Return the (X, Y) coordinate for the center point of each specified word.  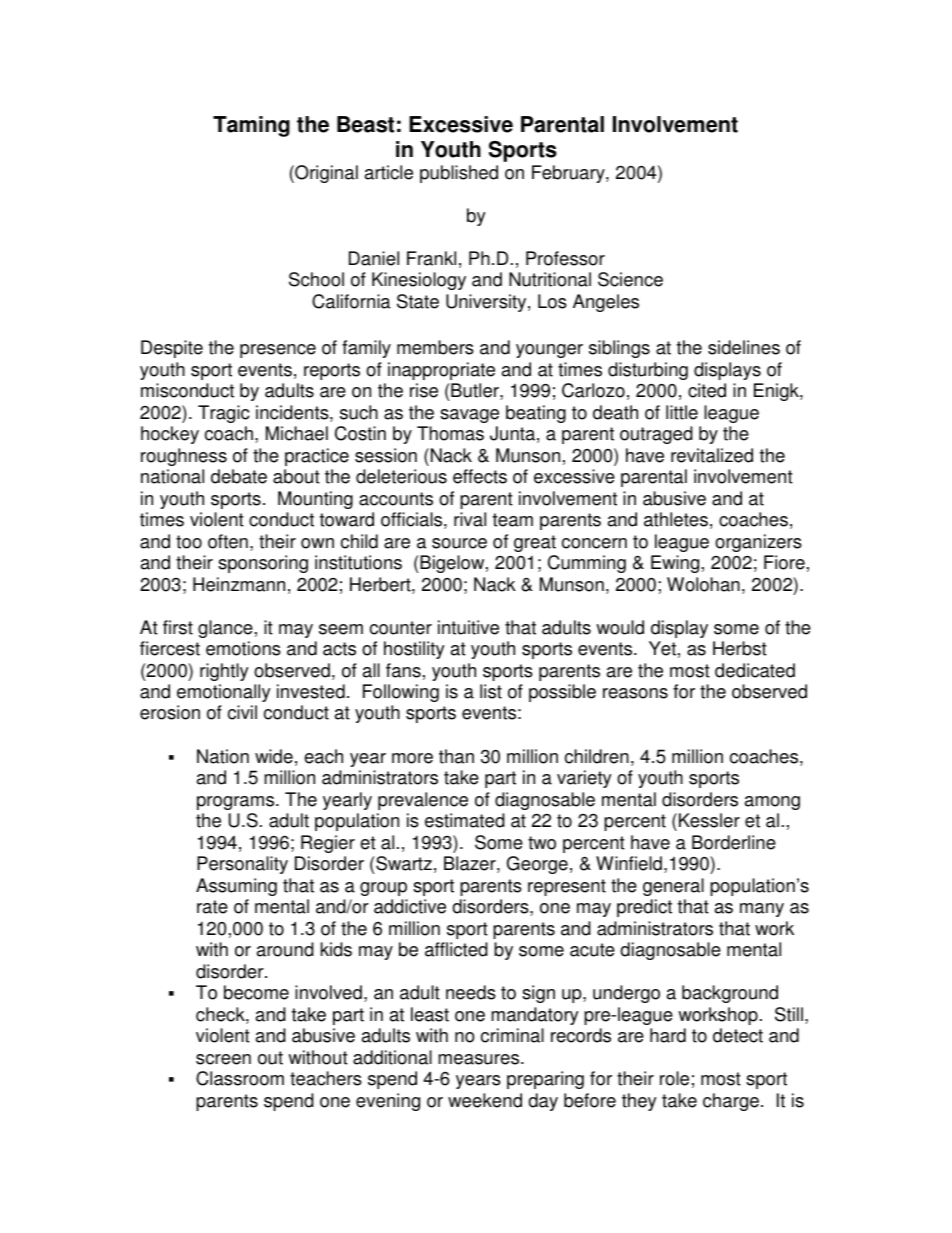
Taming (251, 126)
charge (731, 1102)
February (569, 174)
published (459, 174)
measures (480, 1059)
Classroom (240, 1078)
